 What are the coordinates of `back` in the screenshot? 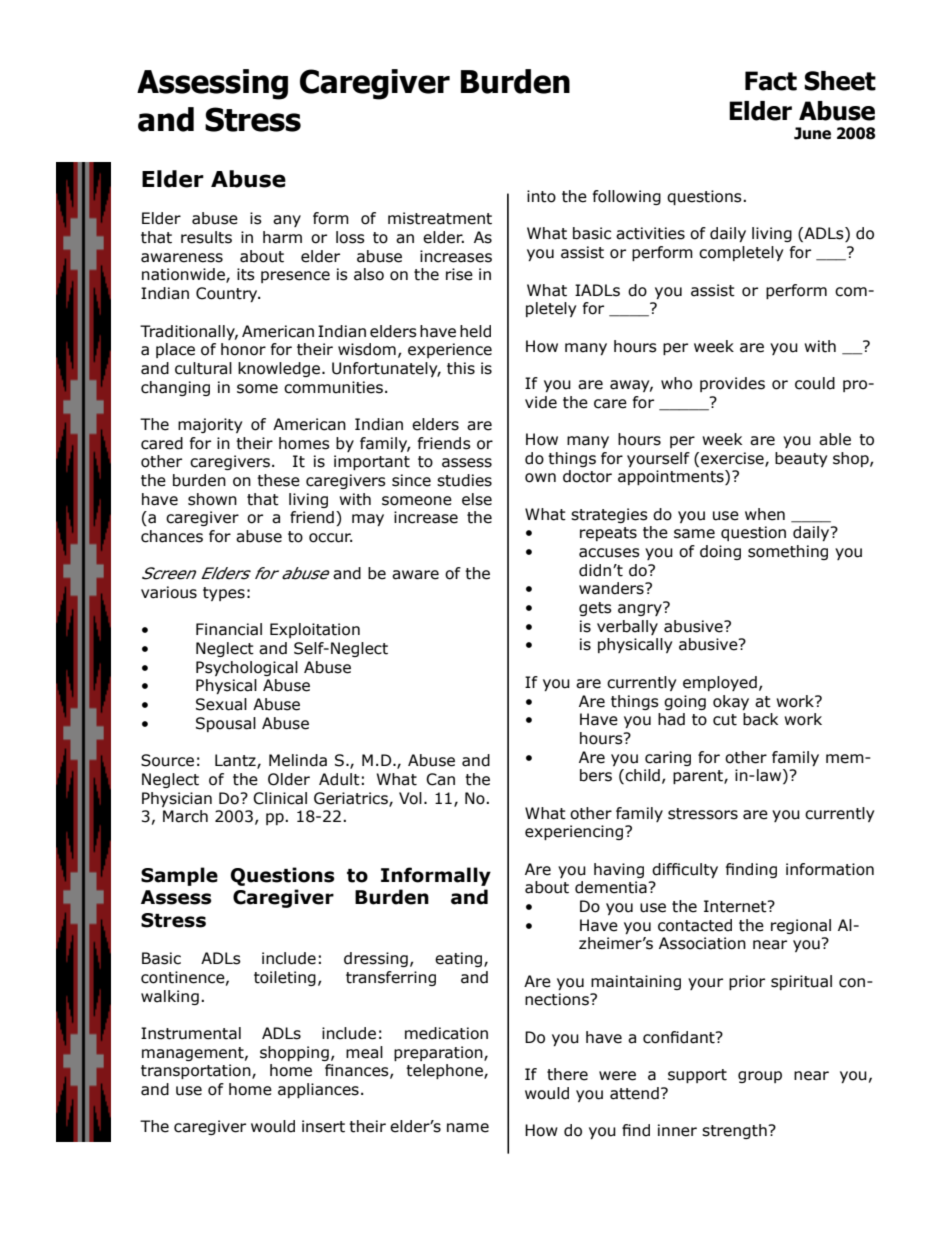 It's located at (760, 719).
